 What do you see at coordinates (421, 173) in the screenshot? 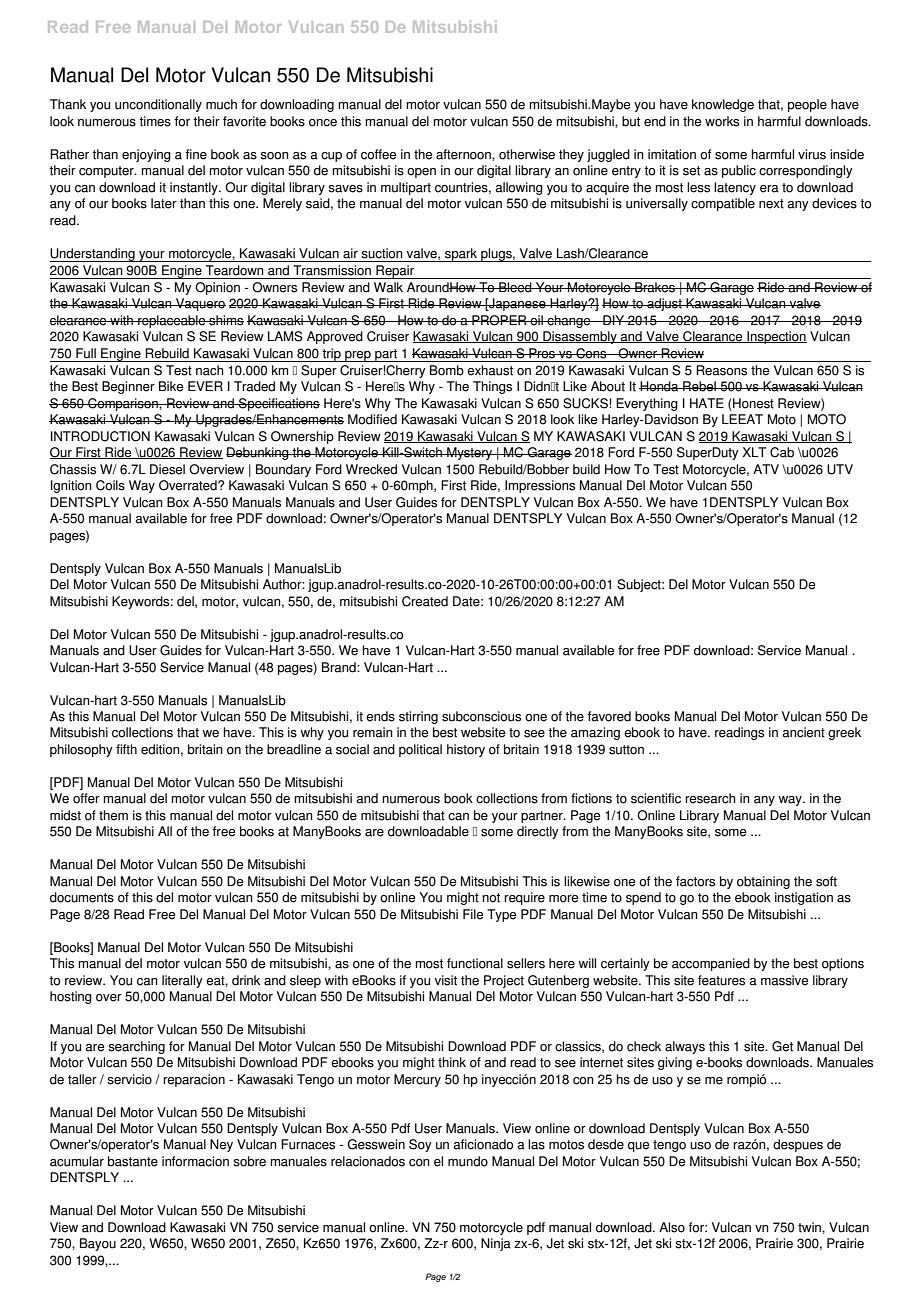
I see `open` at bounding box center [421, 173].
